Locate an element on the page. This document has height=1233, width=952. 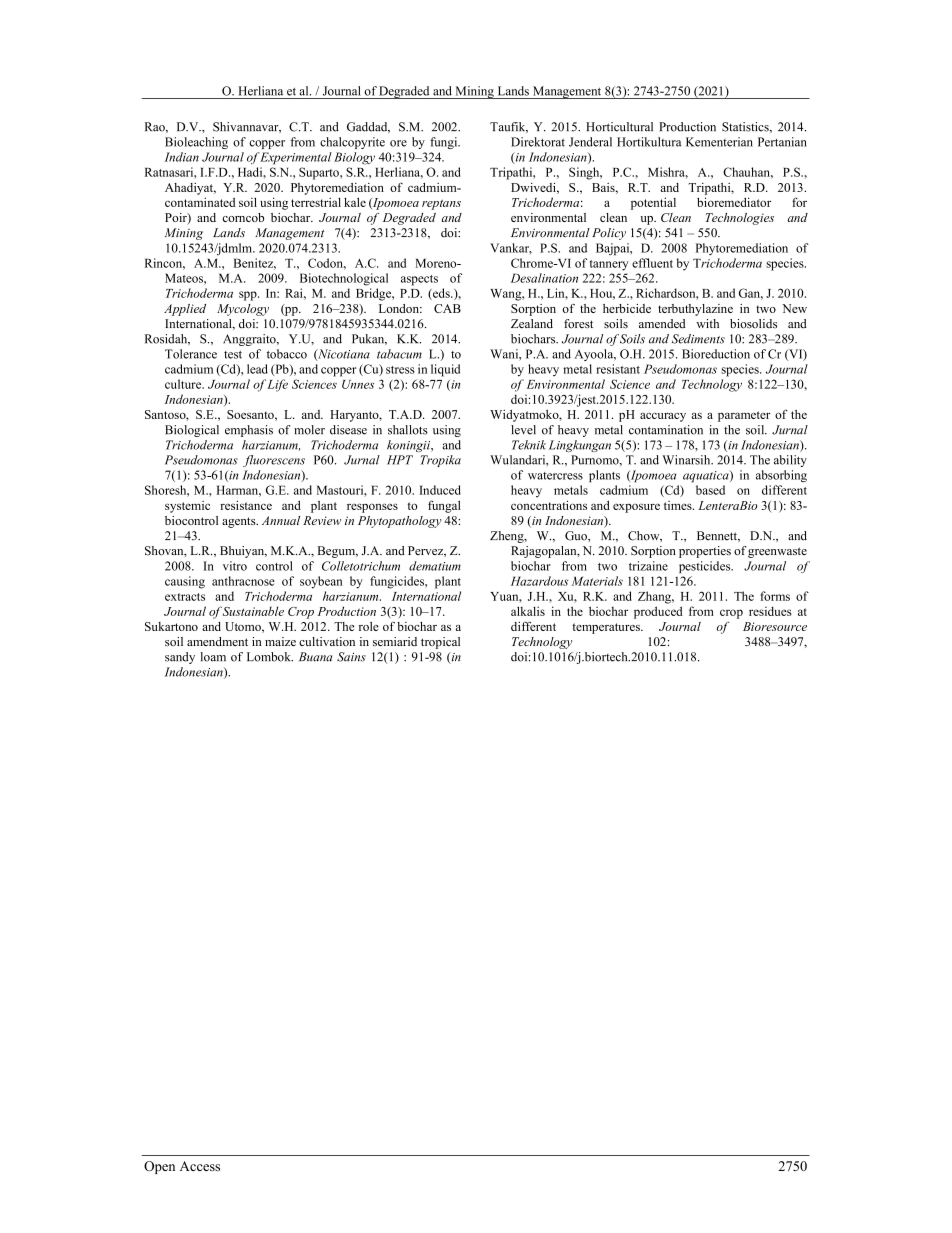
Access is located at coordinates (200, 1166).
